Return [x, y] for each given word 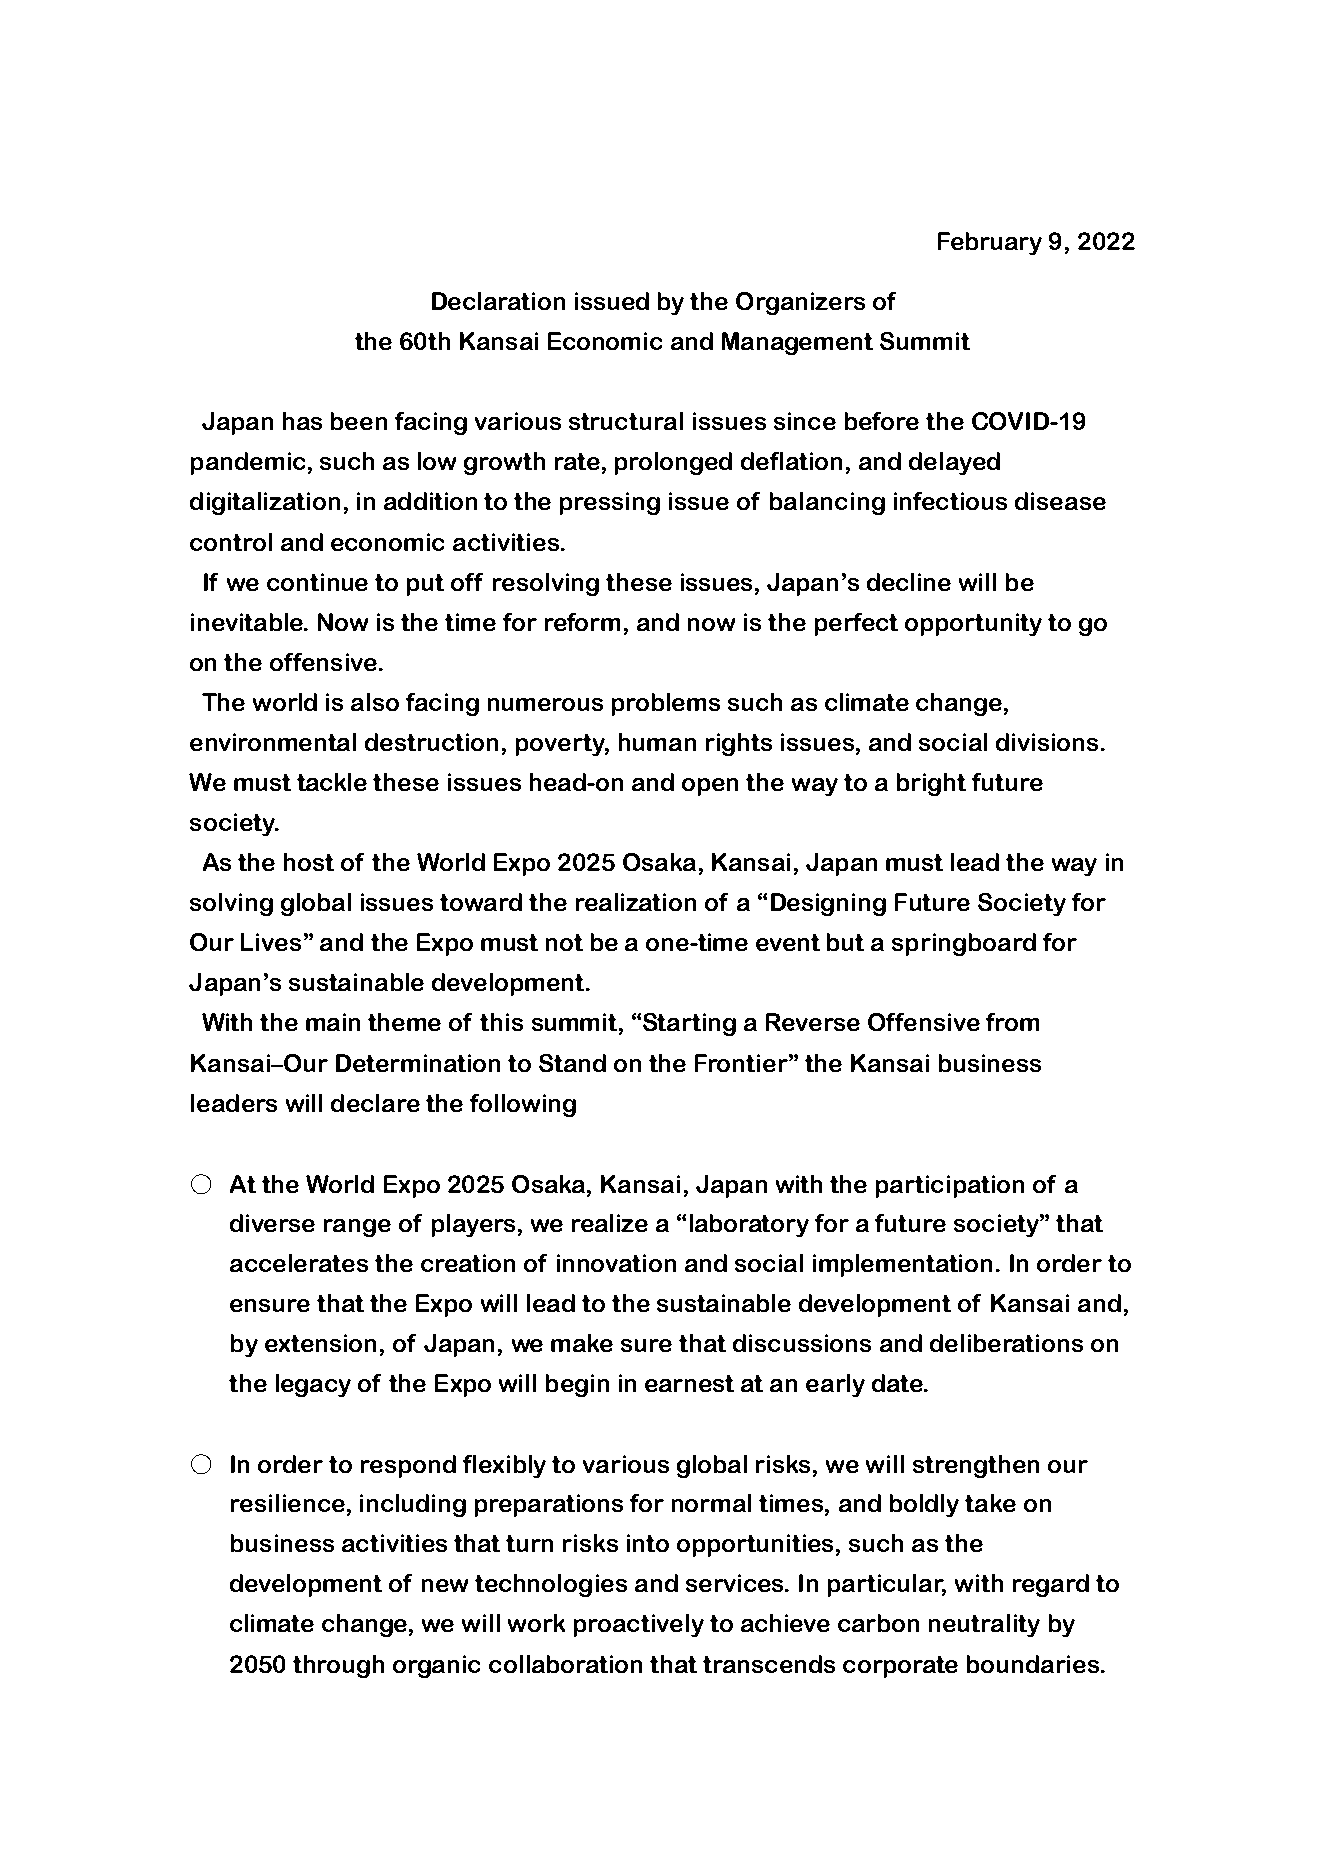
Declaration [498, 301]
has [302, 421]
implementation [902, 1265]
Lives [271, 942]
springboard [964, 944]
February [990, 243]
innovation [616, 1263]
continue [317, 582]
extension [320, 1343]
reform [582, 622]
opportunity [973, 624]
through [338, 1666]
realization [636, 902]
